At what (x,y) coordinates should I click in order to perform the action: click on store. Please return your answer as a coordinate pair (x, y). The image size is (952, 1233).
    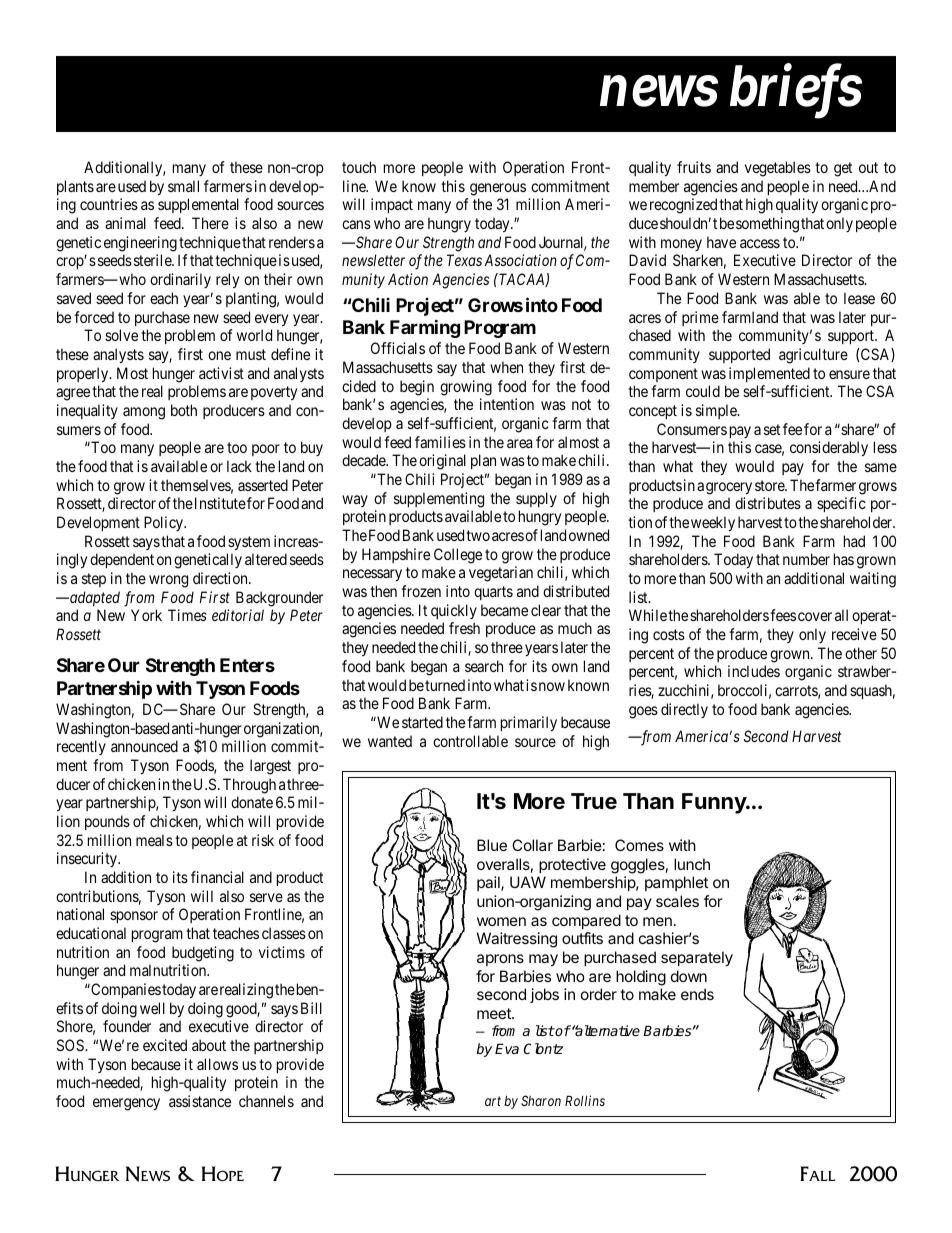
    Looking at the image, I should click on (770, 485).
